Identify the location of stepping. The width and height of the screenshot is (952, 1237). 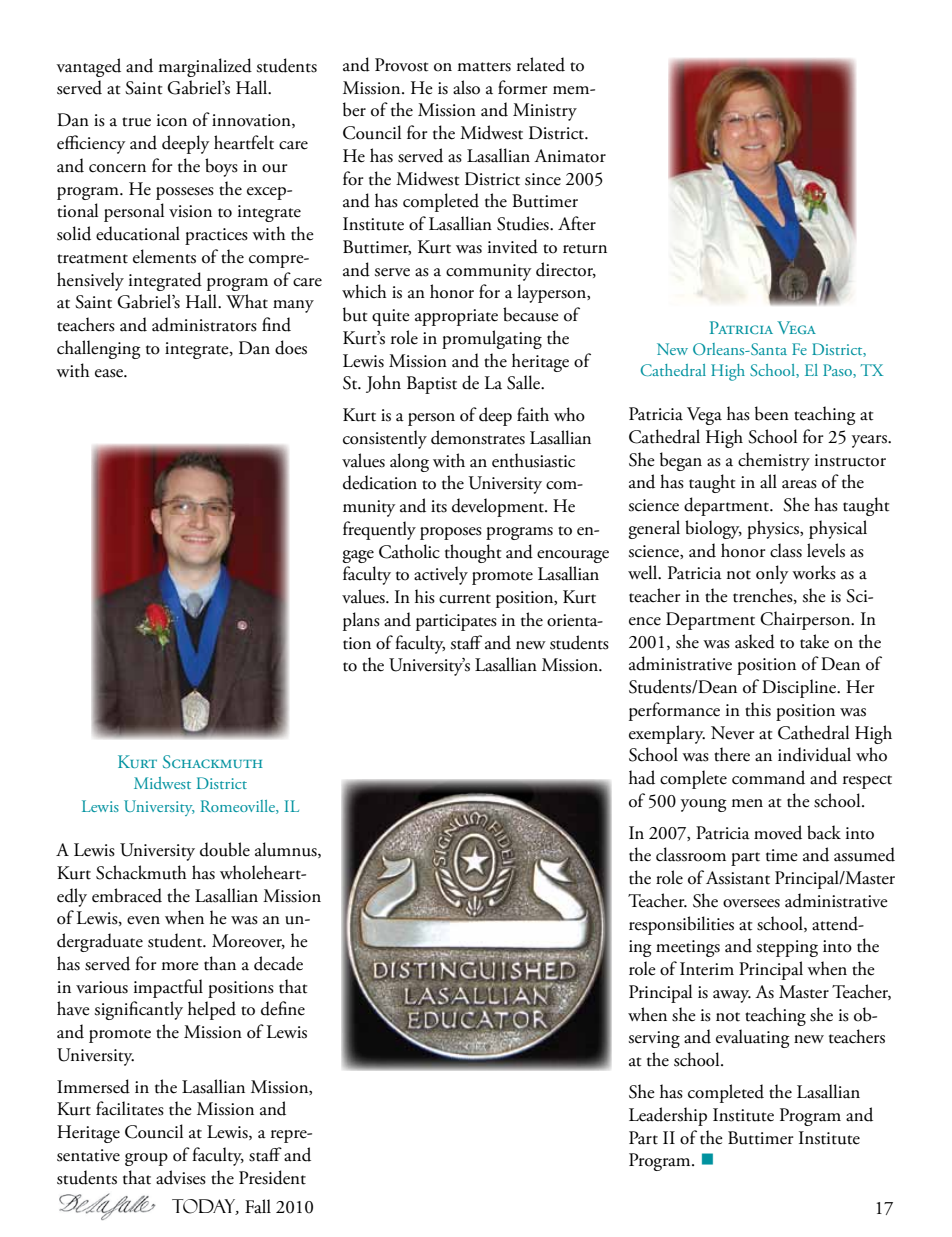
(787, 948).
